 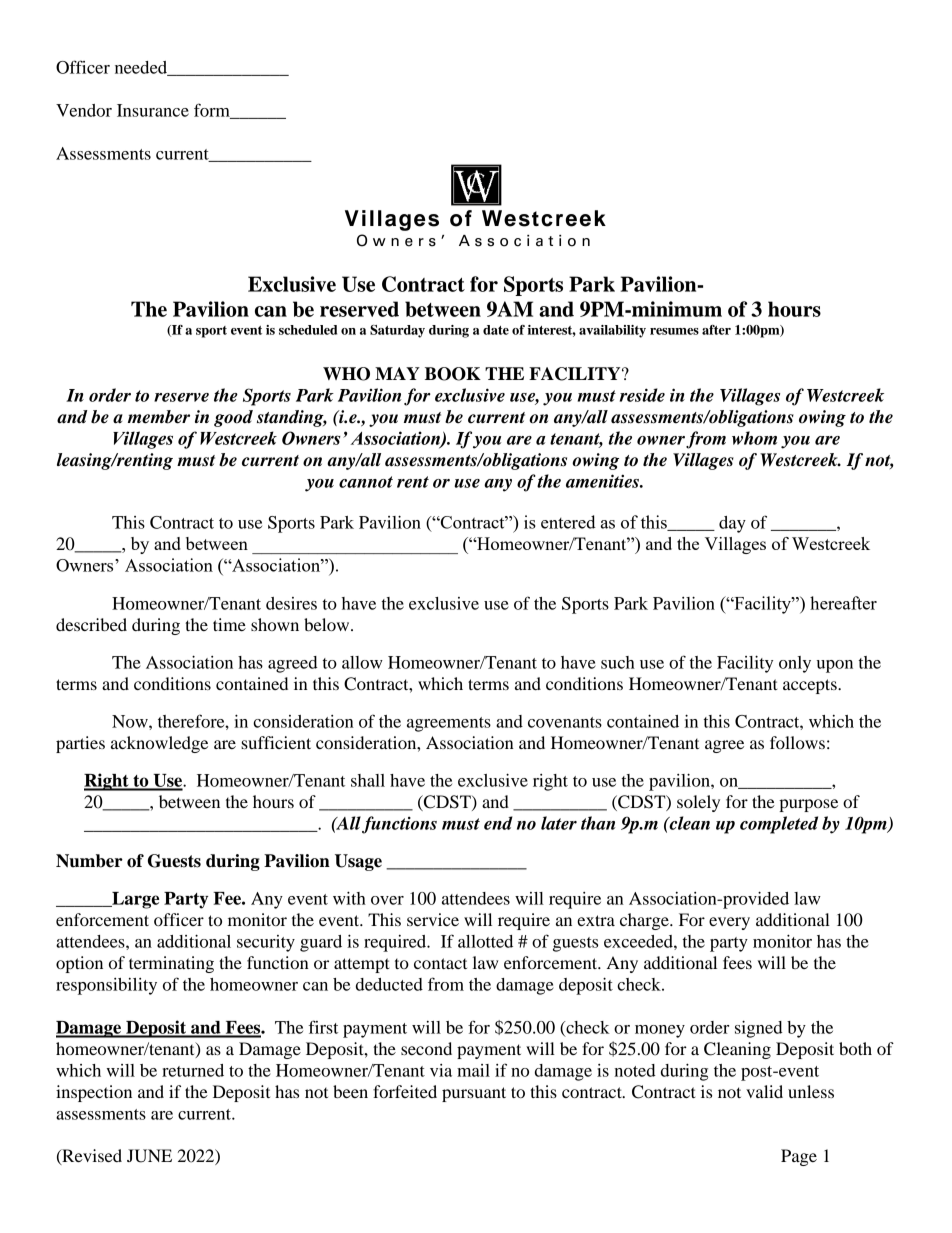 I want to click on whom, so click(x=754, y=438).
